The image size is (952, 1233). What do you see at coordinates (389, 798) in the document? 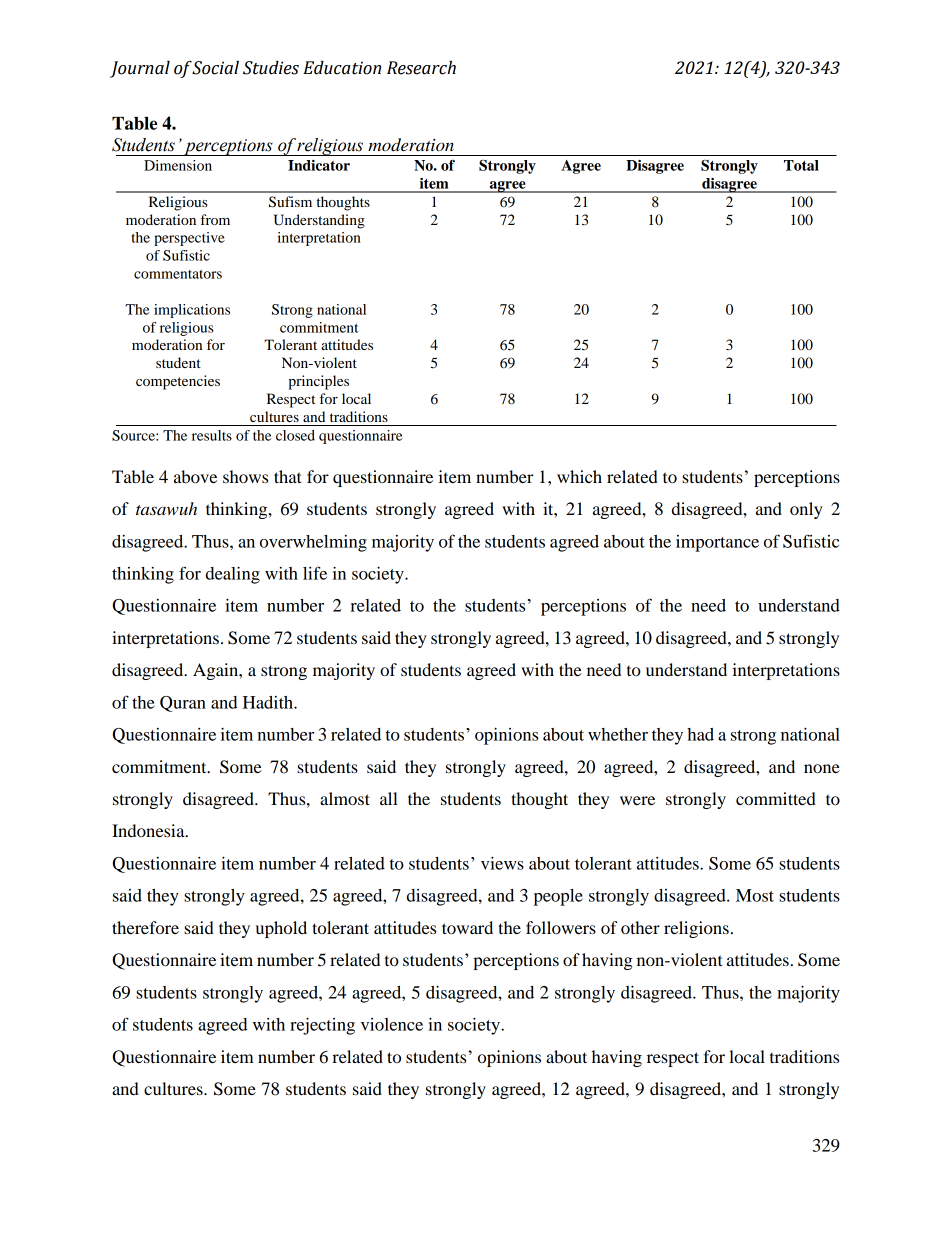
I see `all` at bounding box center [389, 798].
